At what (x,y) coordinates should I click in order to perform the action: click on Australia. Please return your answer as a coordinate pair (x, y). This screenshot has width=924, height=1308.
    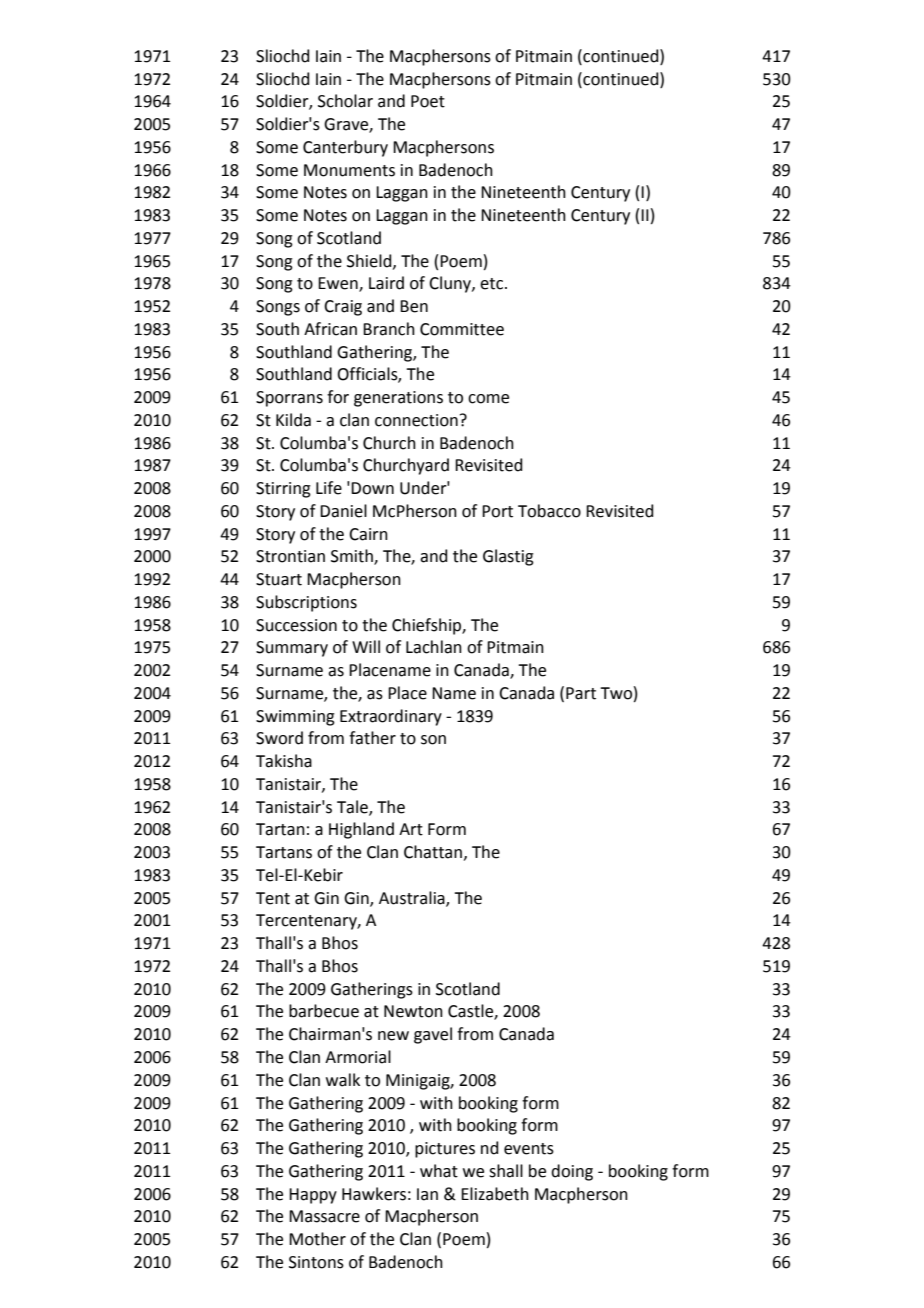
    Looking at the image, I should click on (413, 898).
